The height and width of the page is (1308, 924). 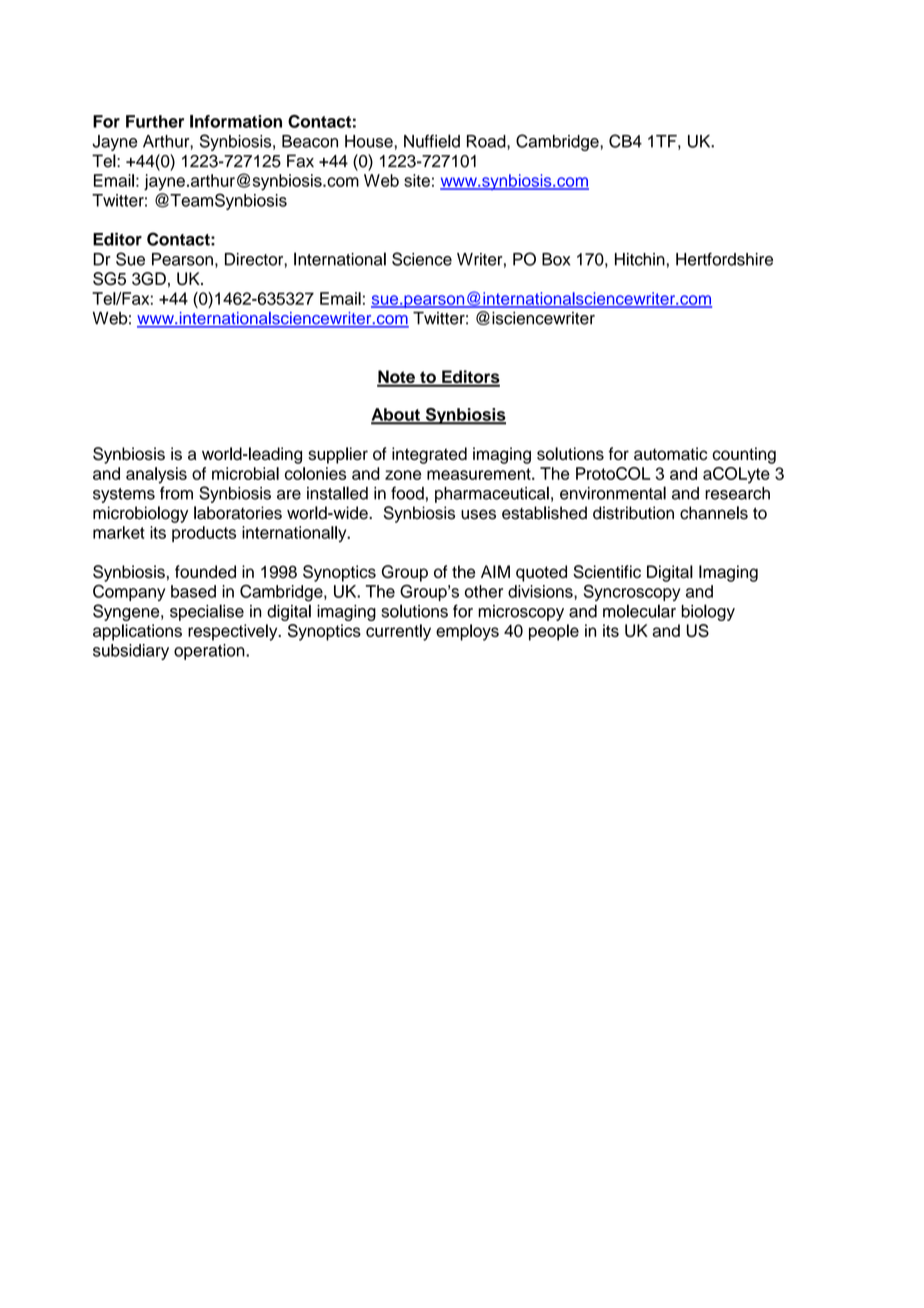 What do you see at coordinates (397, 378) in the page?
I see `Note` at bounding box center [397, 378].
